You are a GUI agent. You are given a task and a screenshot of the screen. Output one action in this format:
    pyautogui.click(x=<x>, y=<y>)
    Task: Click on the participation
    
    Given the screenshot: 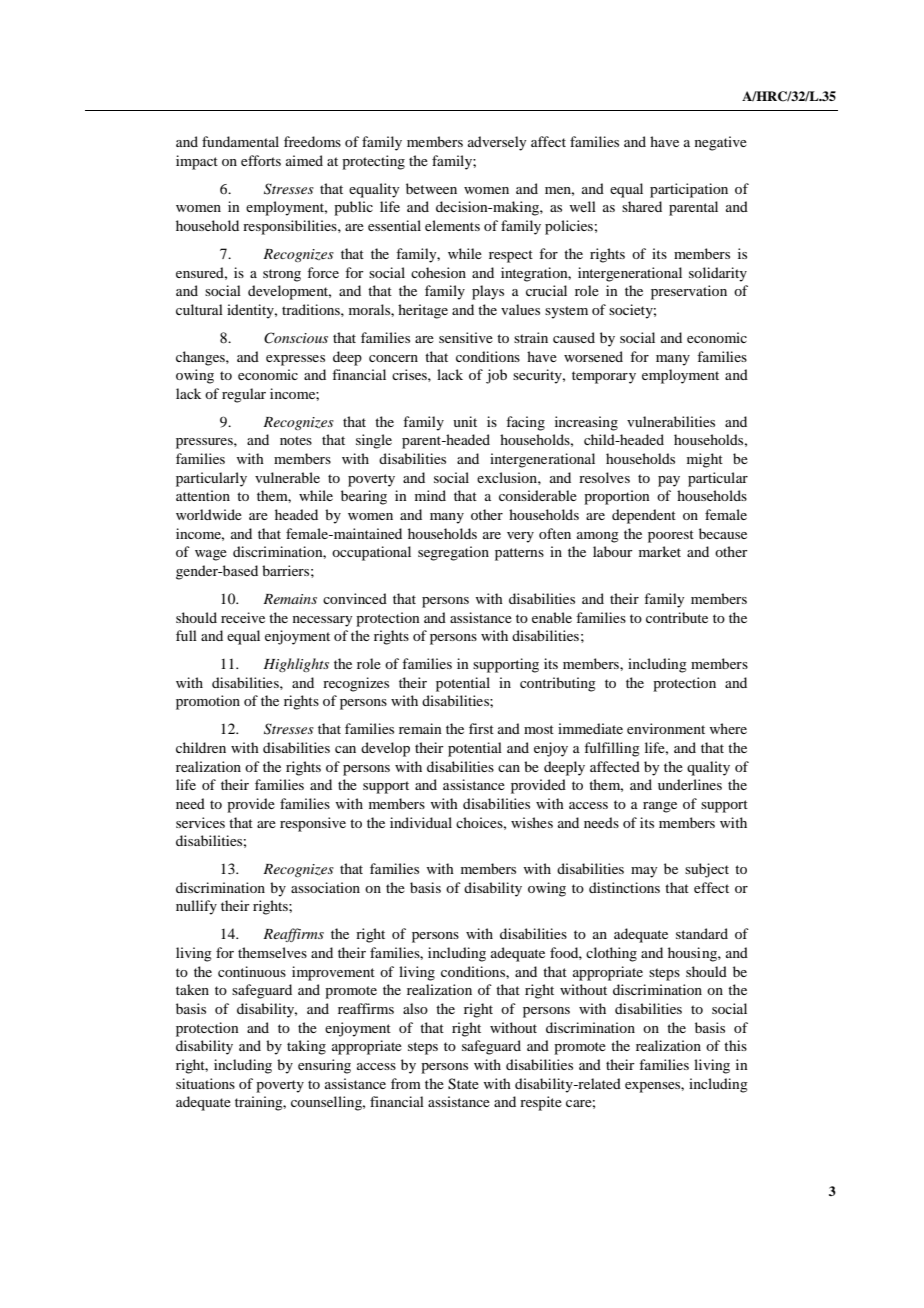 What is the action you would take?
    pyautogui.click(x=689, y=190)
